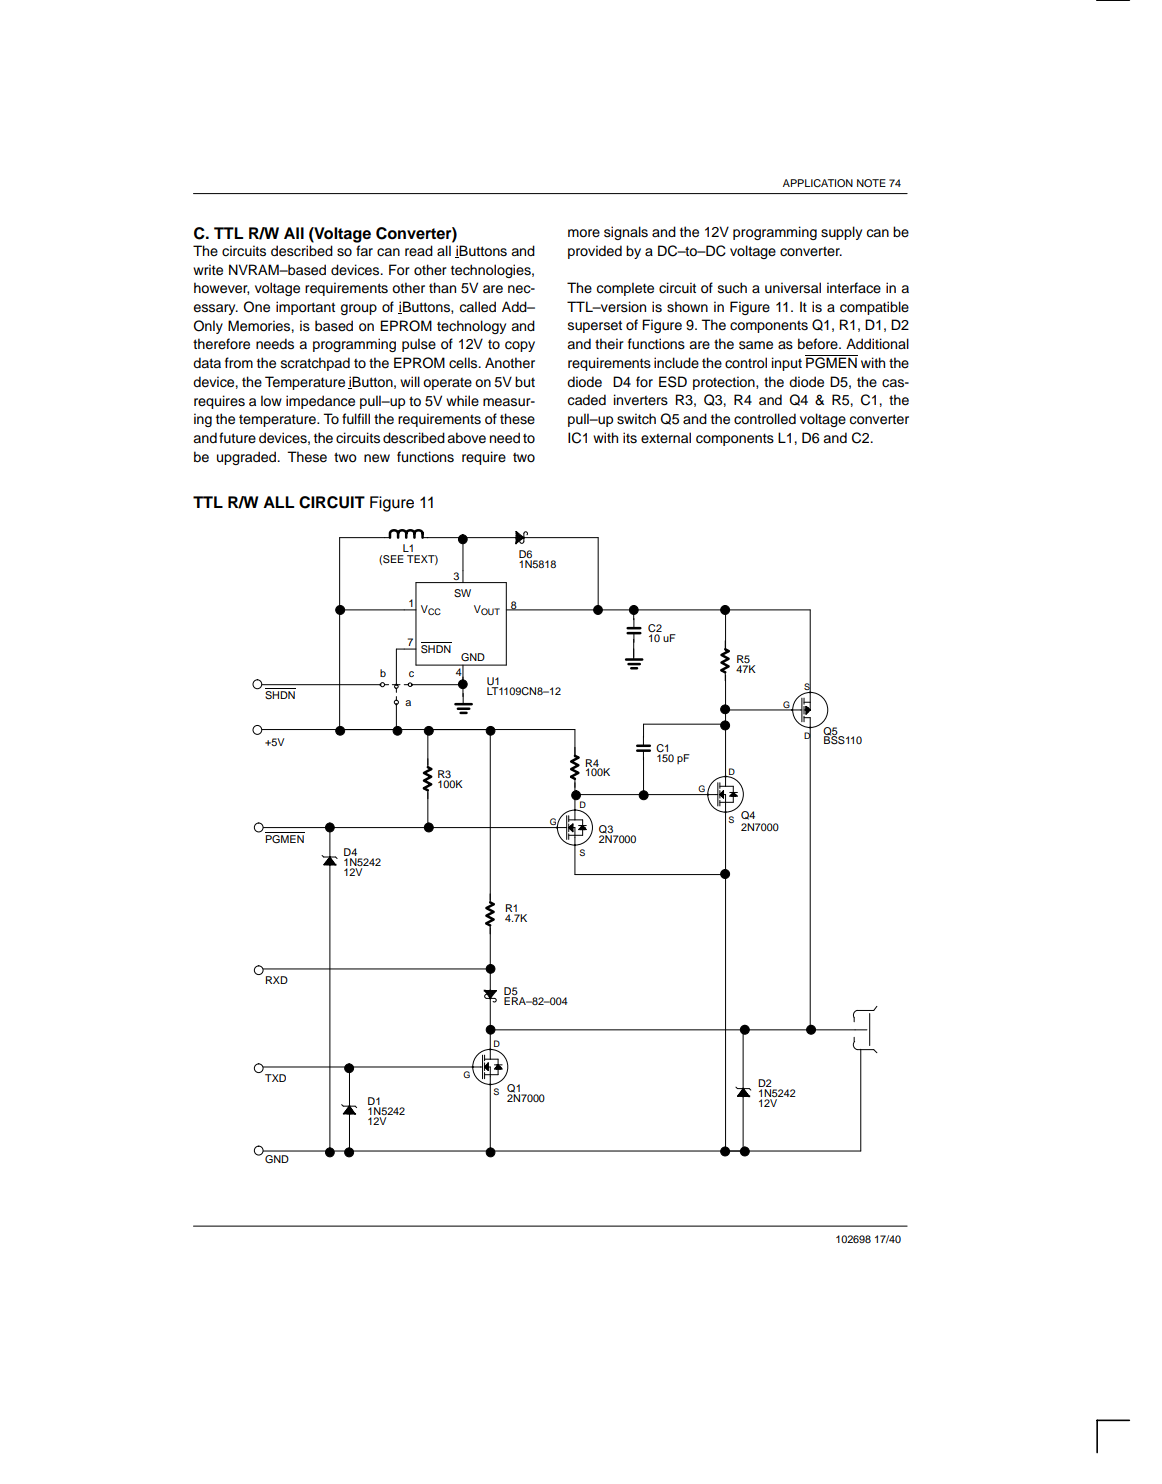  I want to click on new, so click(377, 458).
